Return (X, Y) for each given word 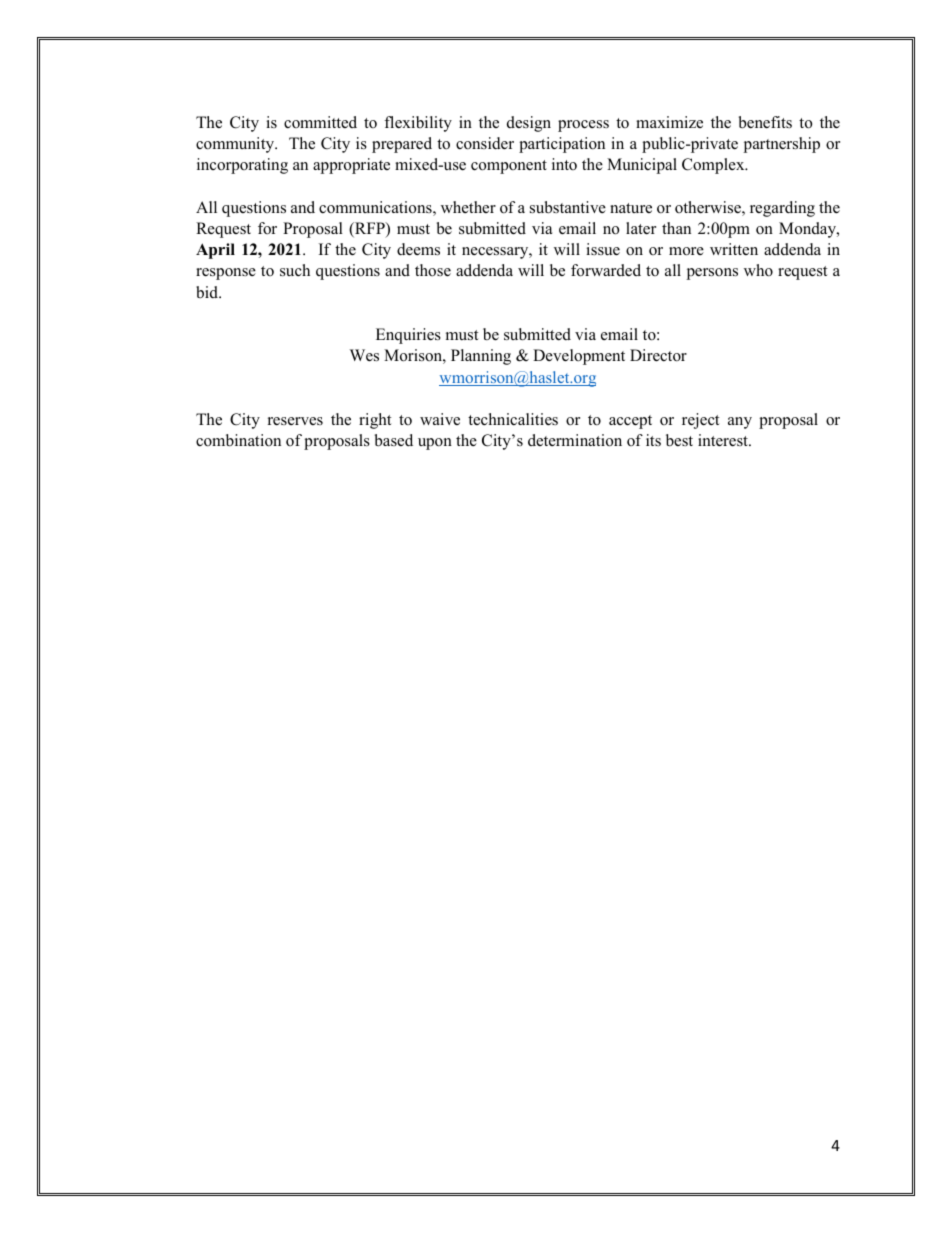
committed (320, 122)
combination (238, 440)
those (433, 270)
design (529, 124)
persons (712, 274)
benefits (765, 122)
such (295, 270)
